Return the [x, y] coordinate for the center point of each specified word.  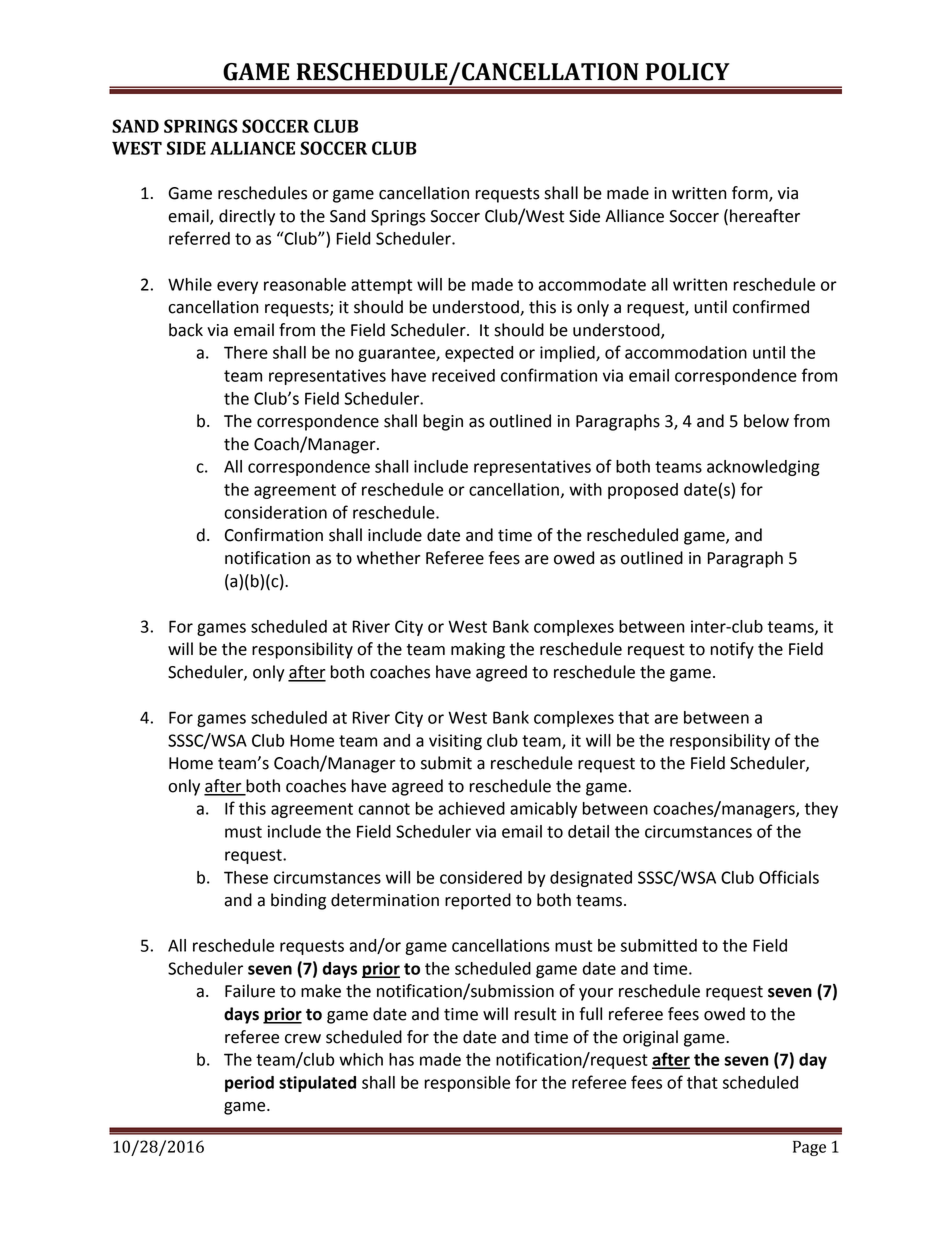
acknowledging [763, 468]
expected [479, 354]
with [585, 489]
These [246, 877]
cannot [384, 809]
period [249, 1084]
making [478, 650]
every [237, 287]
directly [247, 217]
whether [389, 558]
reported [478, 901]
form [751, 194]
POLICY [688, 72]
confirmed [771, 307]
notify [732, 650]
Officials [789, 877]
